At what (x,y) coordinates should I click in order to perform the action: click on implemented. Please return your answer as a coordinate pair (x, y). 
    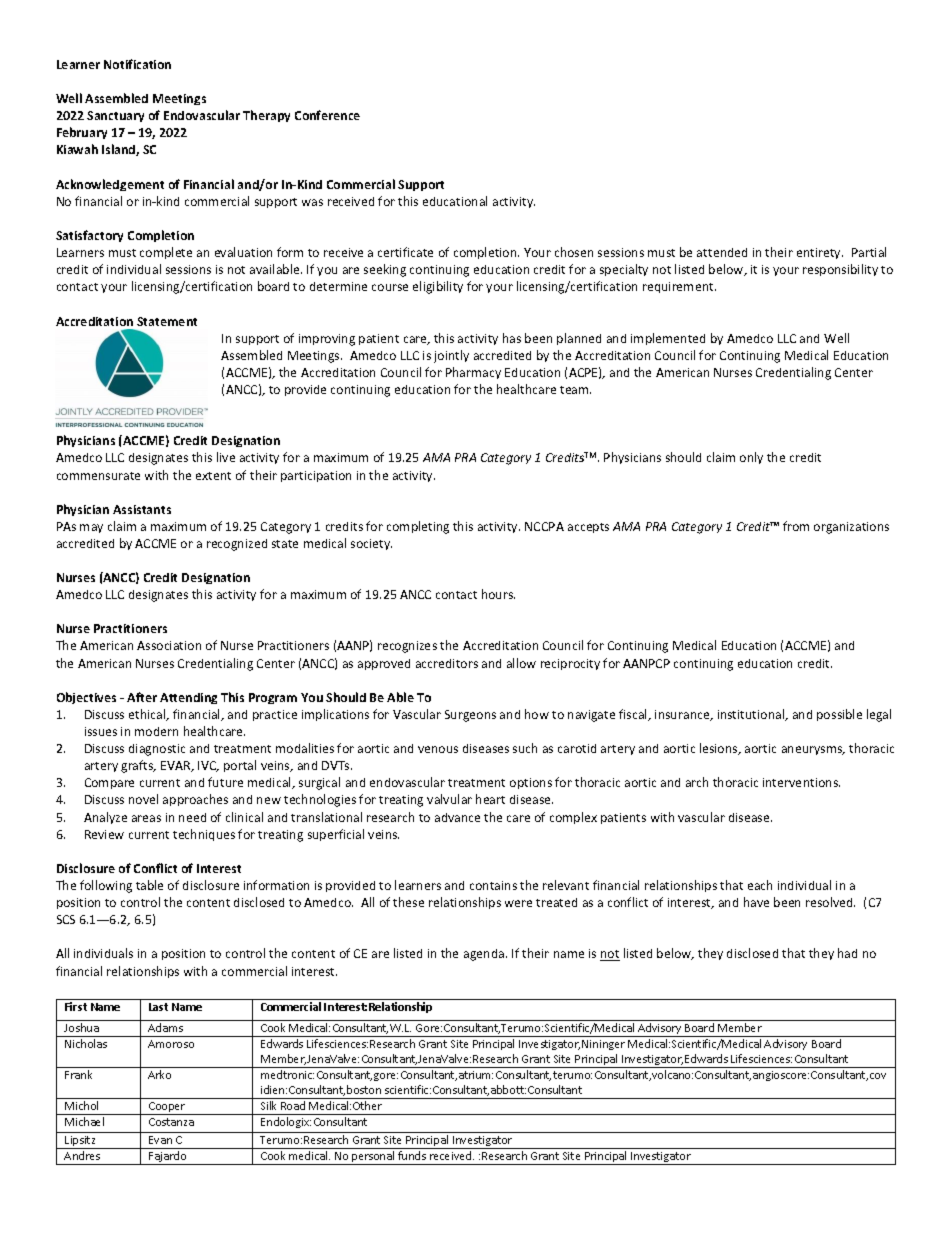
    Looking at the image, I should click on (668, 339).
